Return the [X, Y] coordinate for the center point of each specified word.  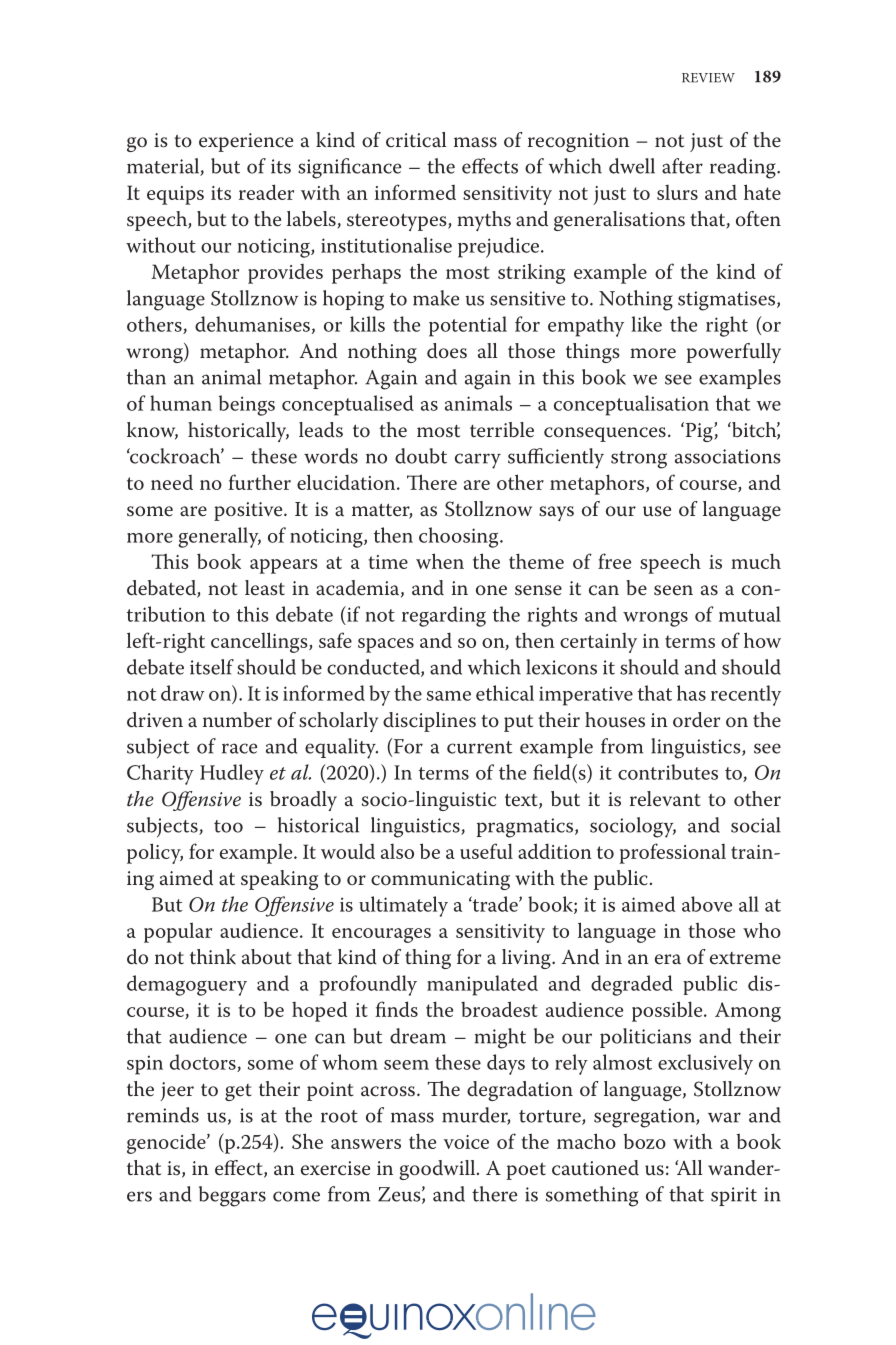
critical [416, 140]
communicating [440, 880]
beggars [232, 1196]
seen [673, 590]
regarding [444, 616]
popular [178, 932]
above [707, 904]
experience [246, 142]
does [447, 351]
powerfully [734, 353]
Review [708, 78]
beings [247, 405]
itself [212, 667]
